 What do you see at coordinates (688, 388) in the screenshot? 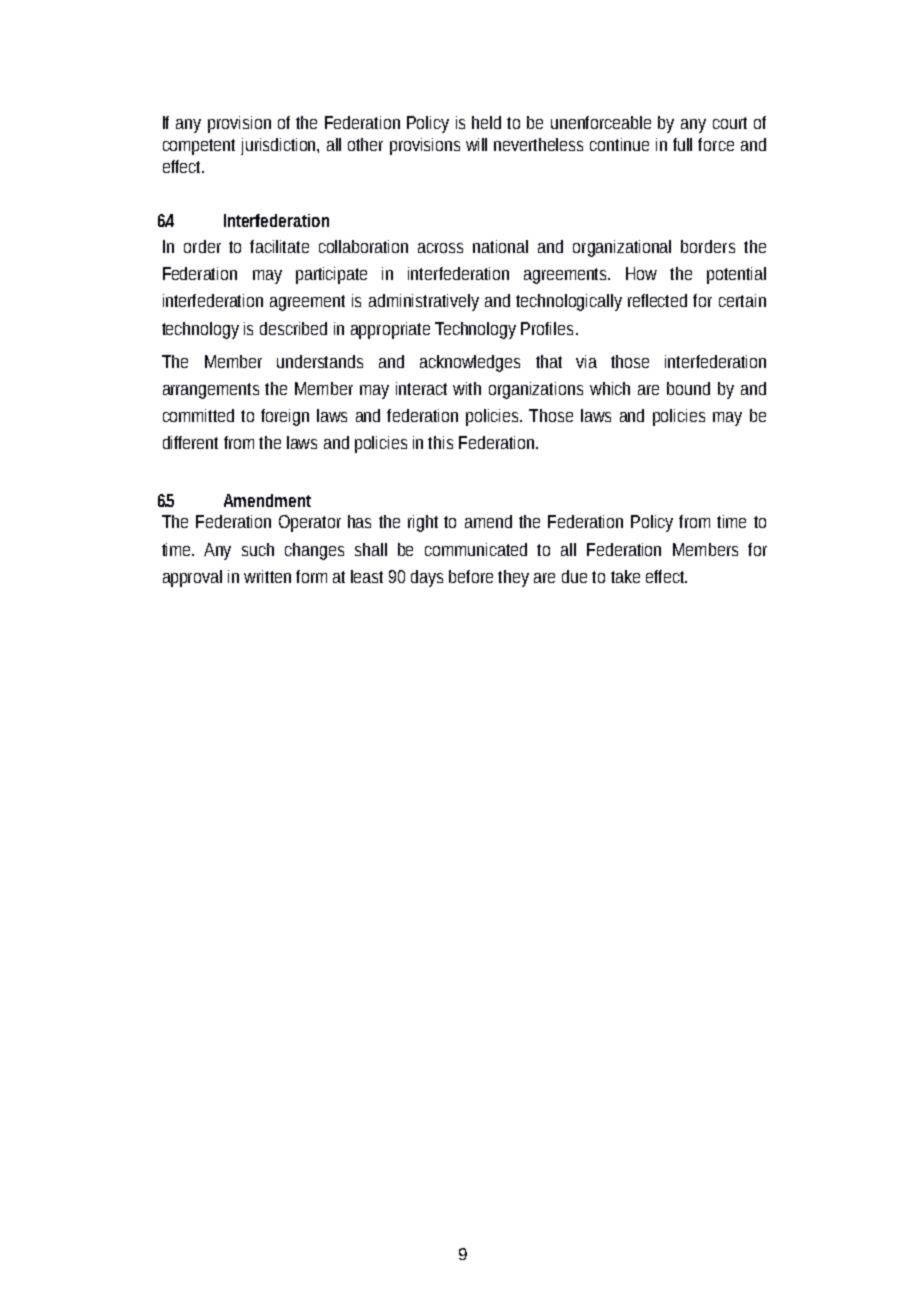
I see `bound` at bounding box center [688, 388].
